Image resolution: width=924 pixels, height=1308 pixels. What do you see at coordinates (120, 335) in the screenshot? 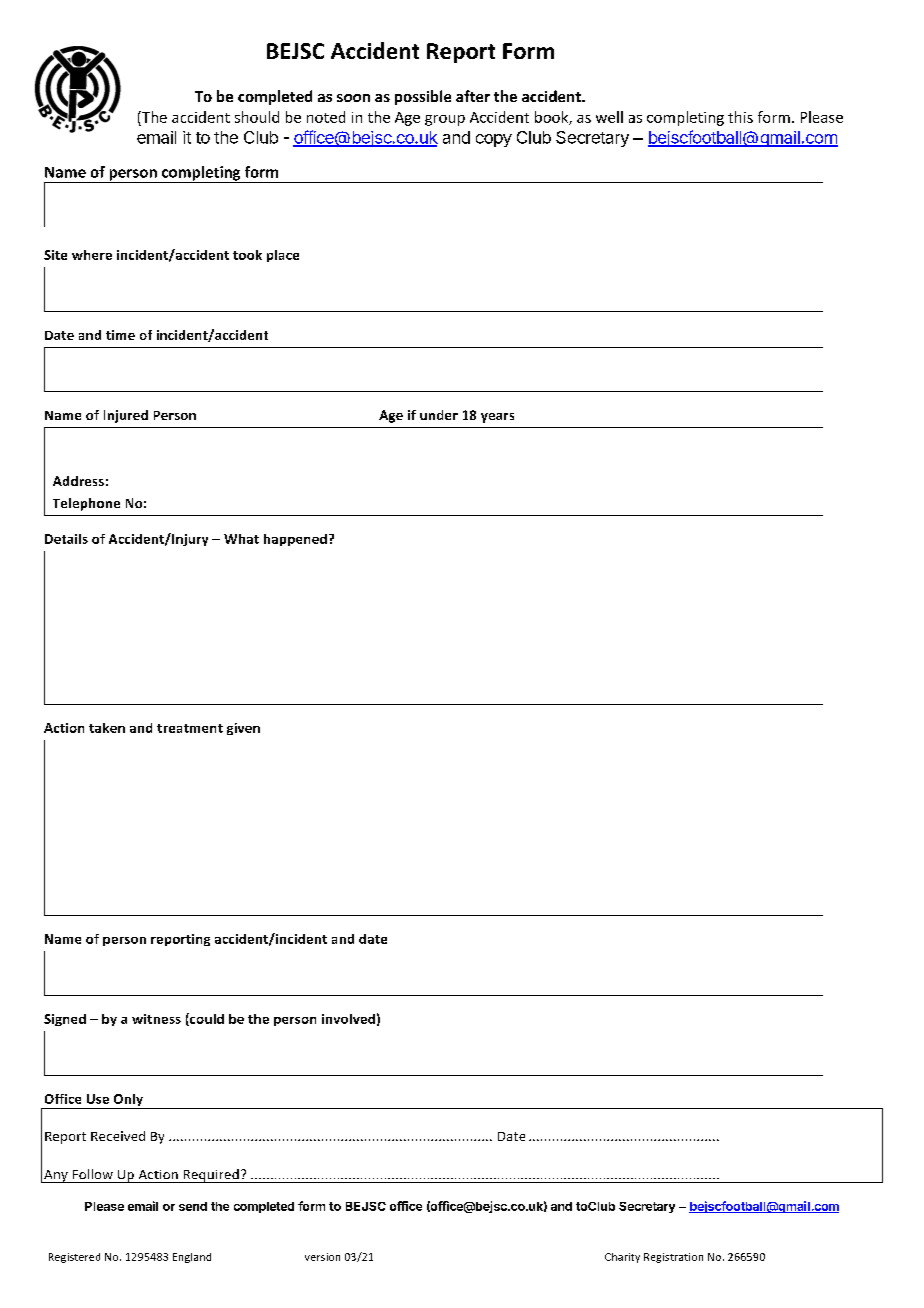
I see `time` at bounding box center [120, 335].
